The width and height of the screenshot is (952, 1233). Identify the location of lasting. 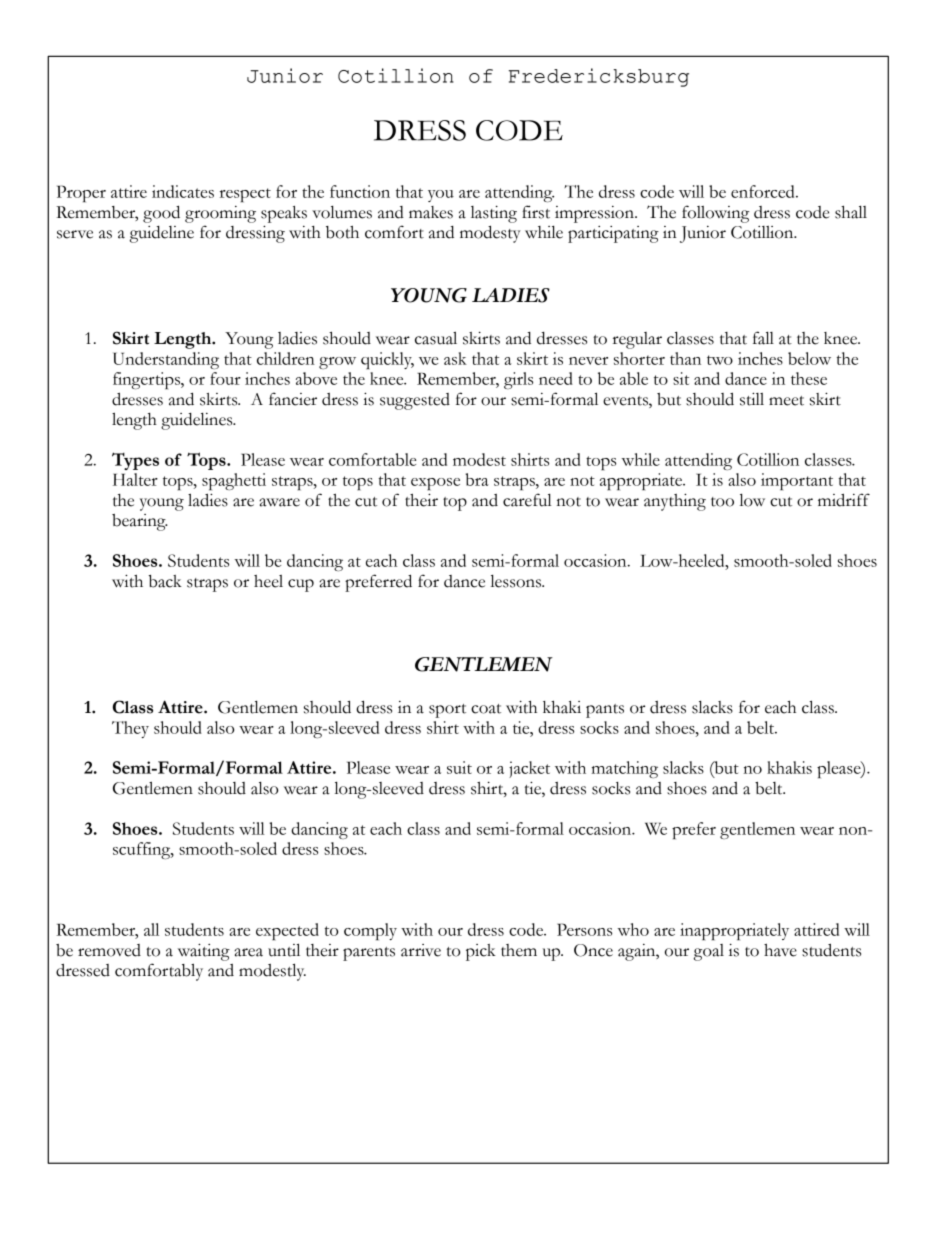
(494, 214).
